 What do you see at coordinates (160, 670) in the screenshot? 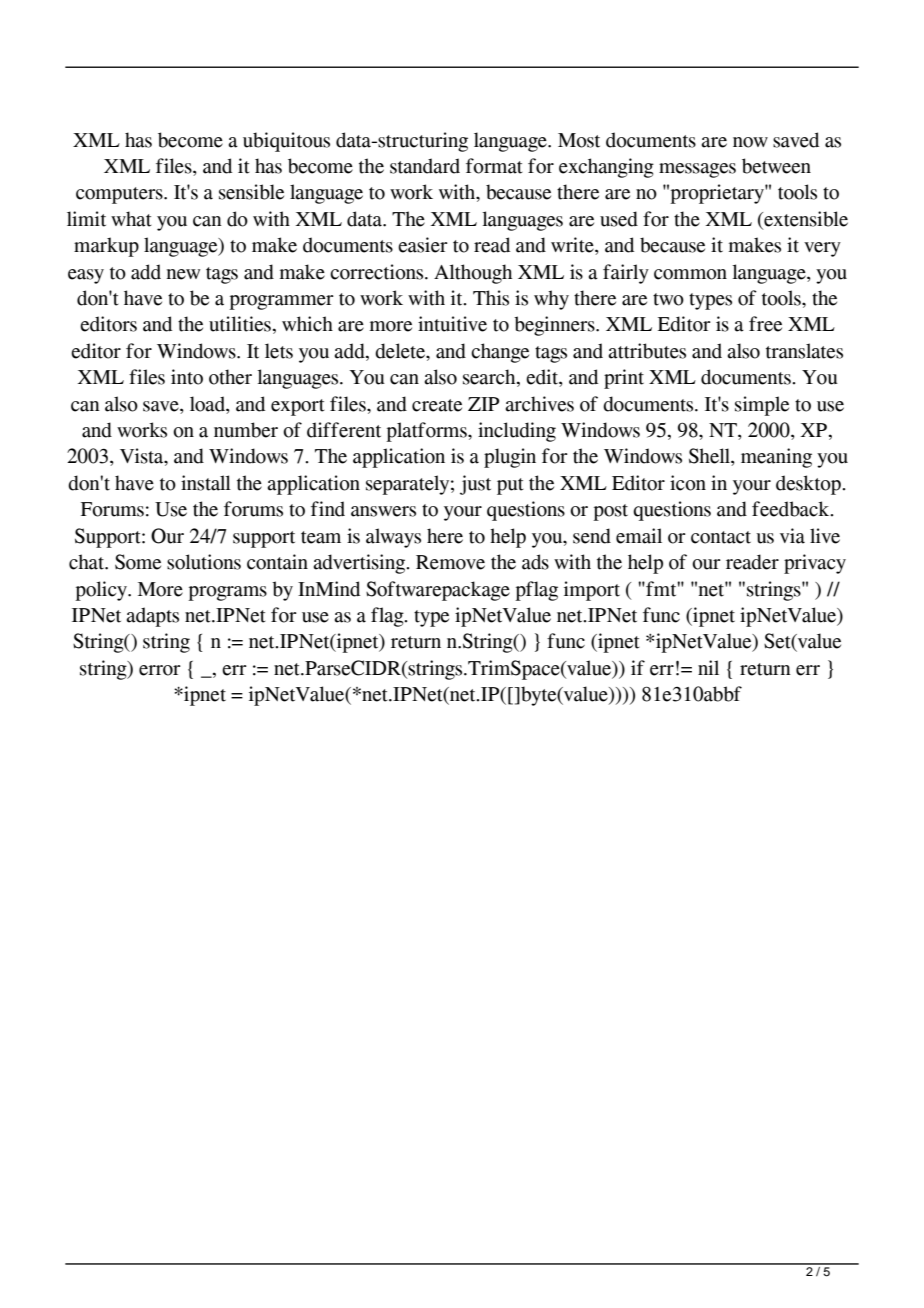
I see `error` at bounding box center [160, 670].
